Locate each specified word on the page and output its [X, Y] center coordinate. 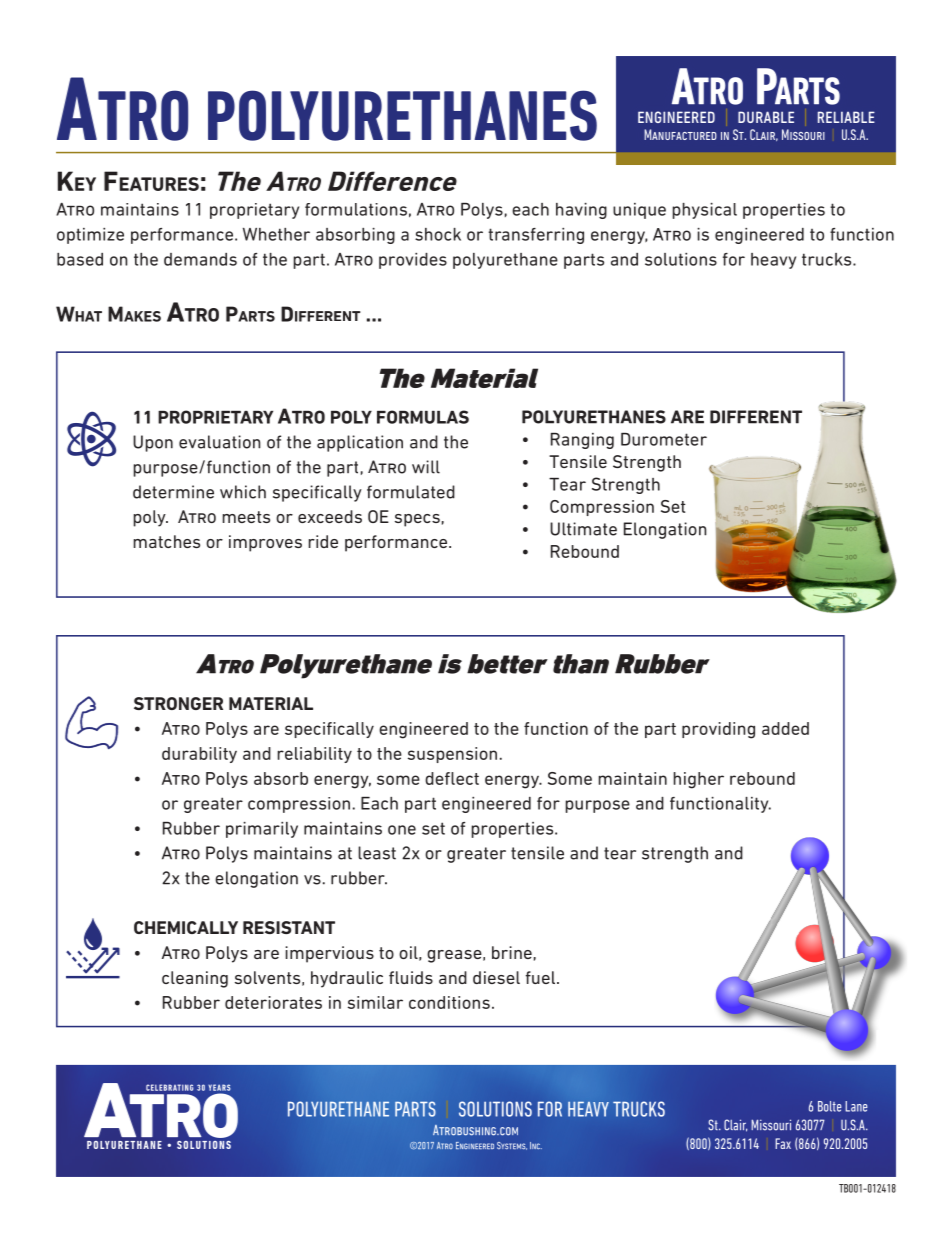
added [785, 728]
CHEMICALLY [186, 927]
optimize [90, 236]
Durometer [664, 439]
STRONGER [178, 703]
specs [417, 520]
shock [438, 234]
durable [766, 117]
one [402, 830]
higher [698, 780]
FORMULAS [423, 417]
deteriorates [273, 1002]
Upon [153, 443]
